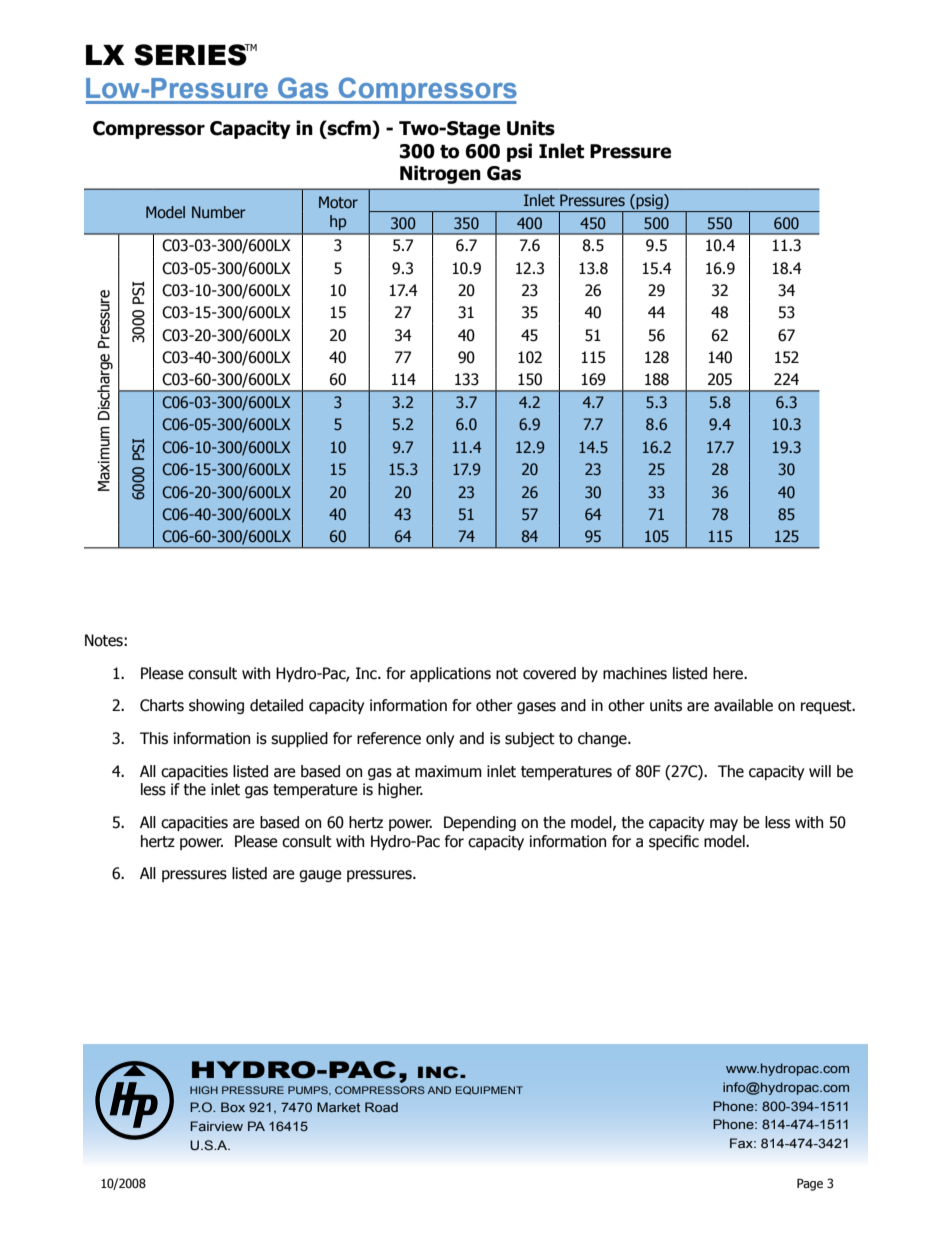 This document has width=952, height=1233. What do you see at coordinates (724, 825) in the document?
I see `may` at bounding box center [724, 825].
